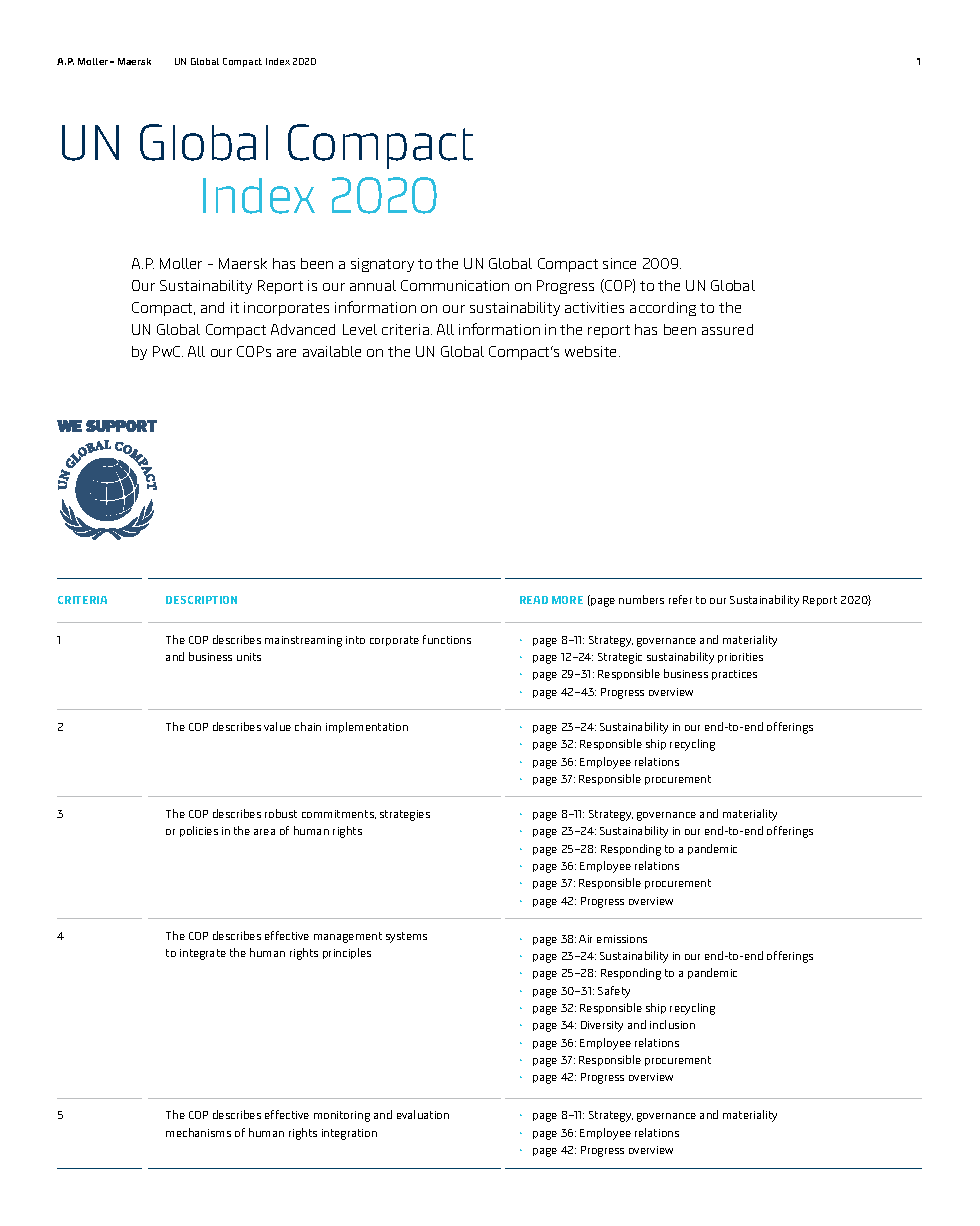 The height and width of the screenshot is (1226, 980). Describe the element at coordinates (198, 1132) in the screenshot. I see `mechanisms` at that location.
